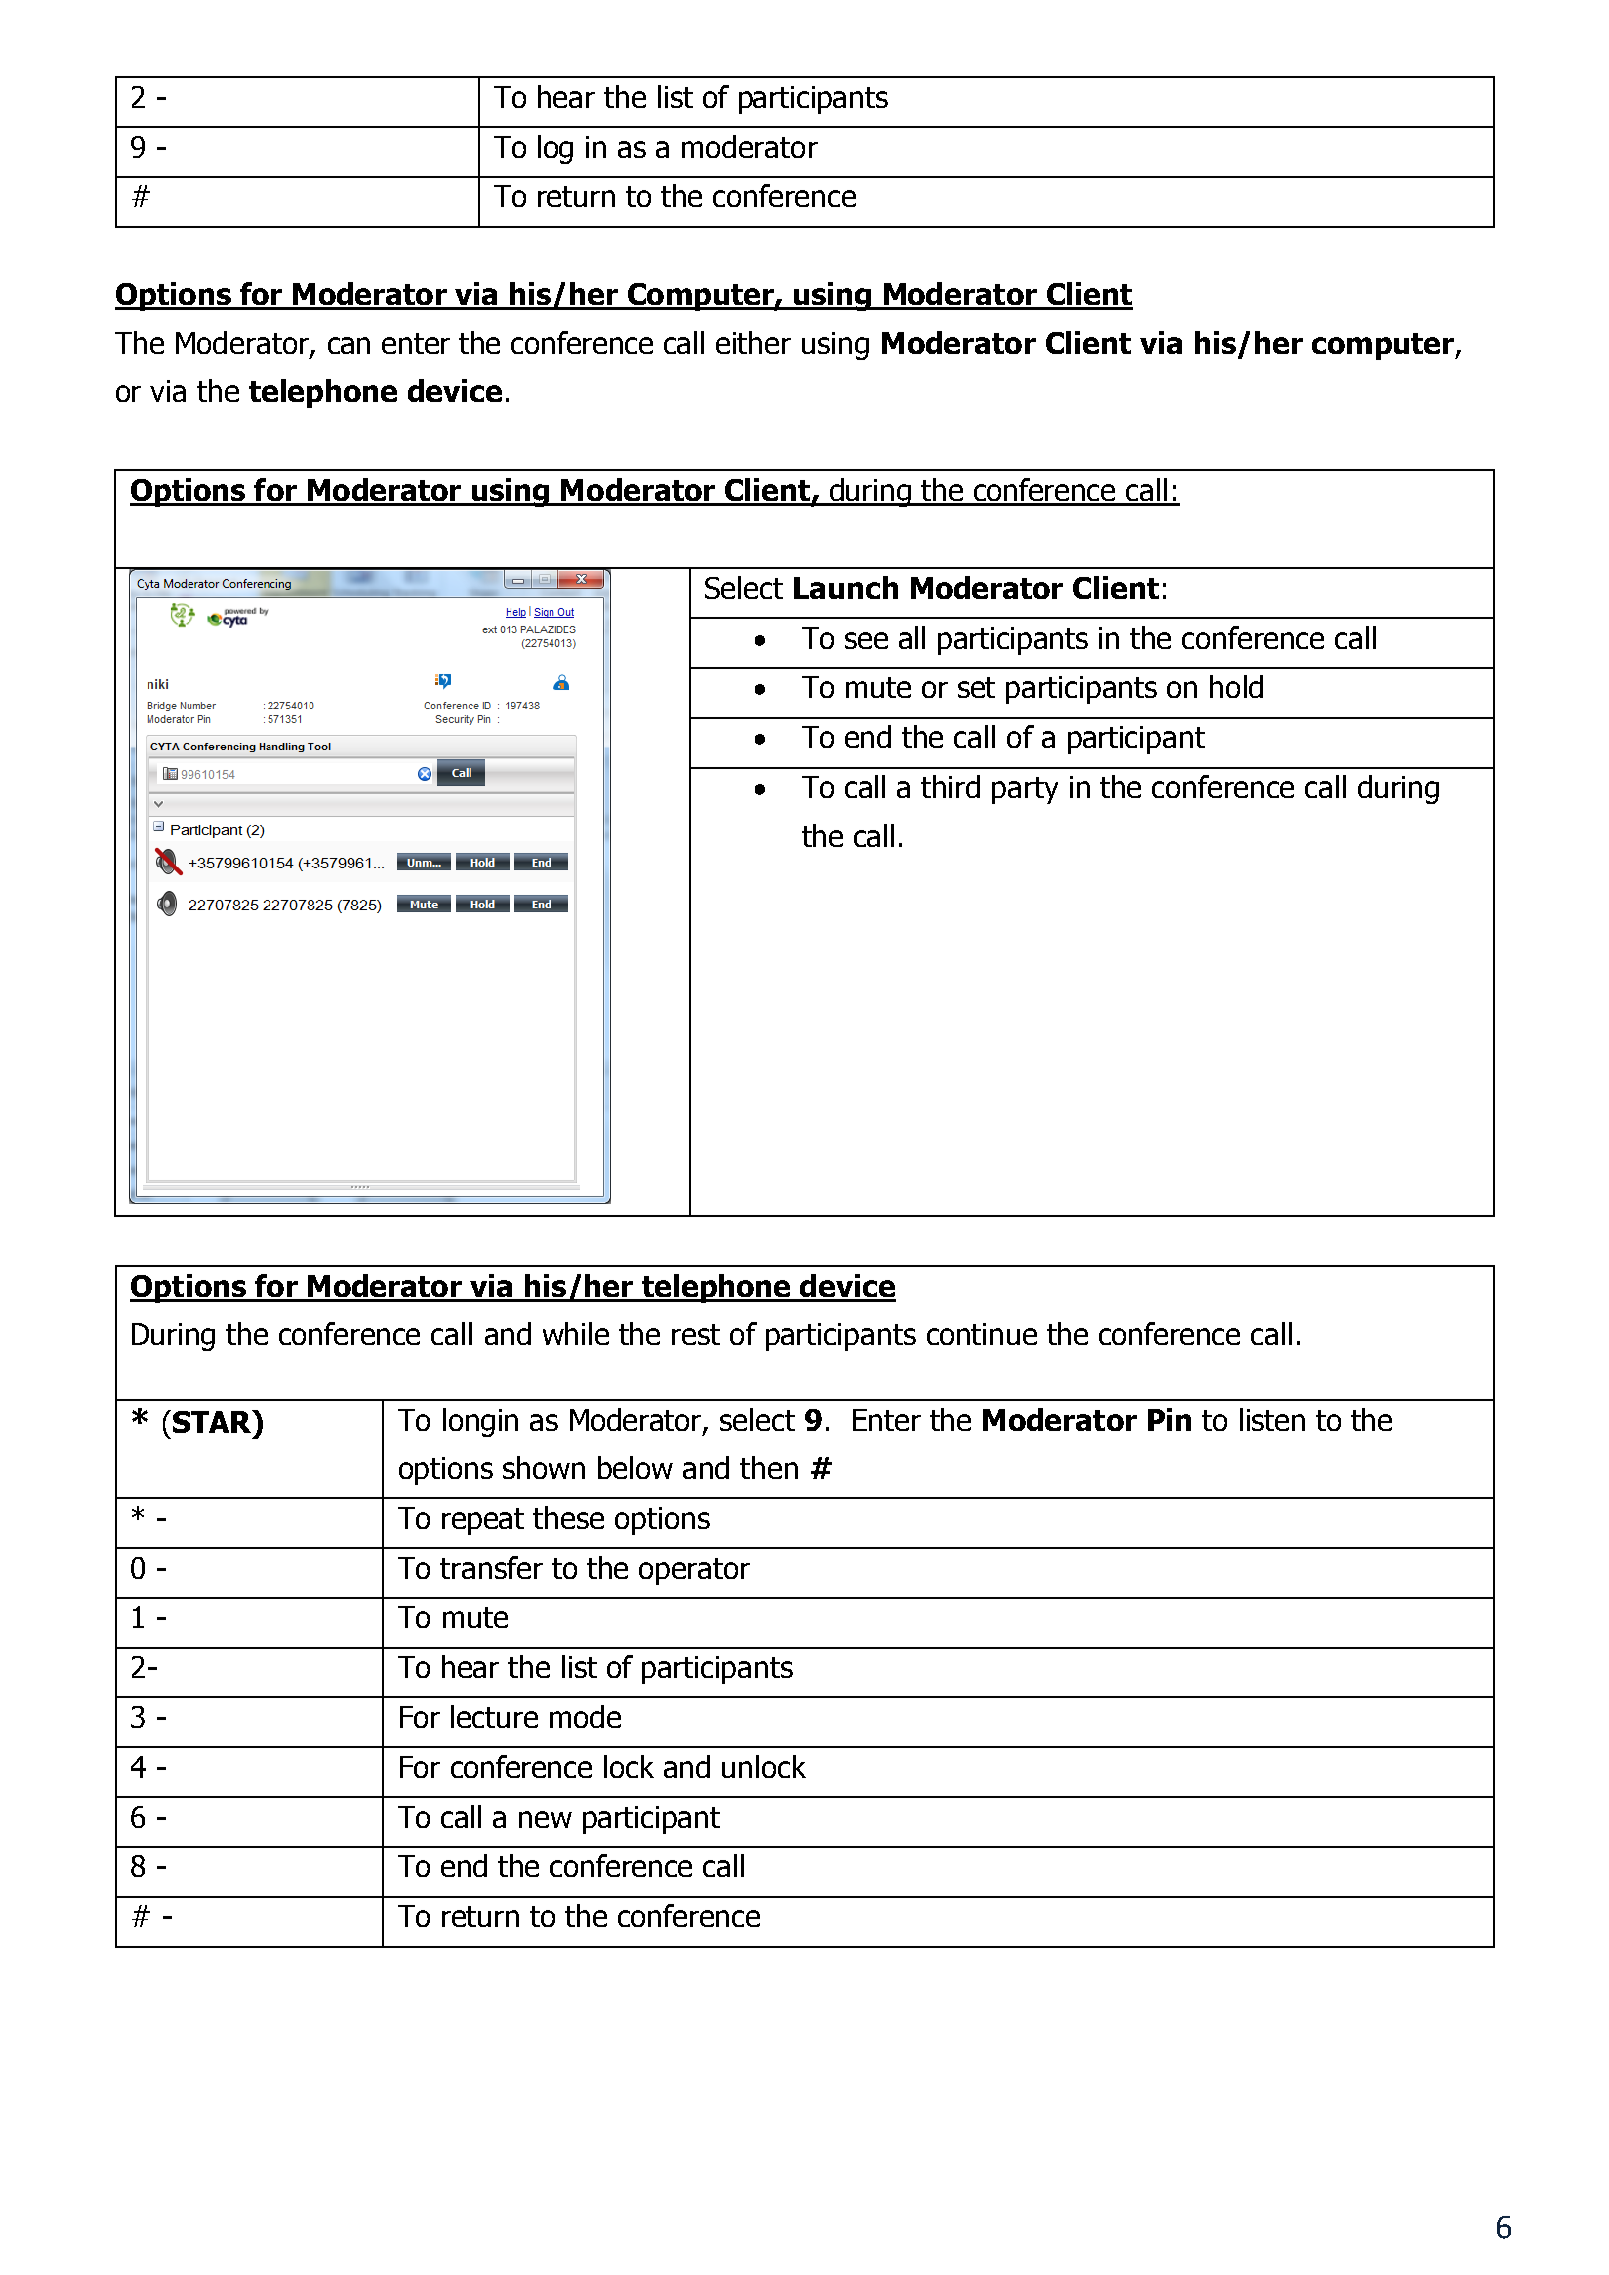 The width and height of the screenshot is (1609, 2275). Describe the element at coordinates (349, 345) in the screenshot. I see `can` at that location.
